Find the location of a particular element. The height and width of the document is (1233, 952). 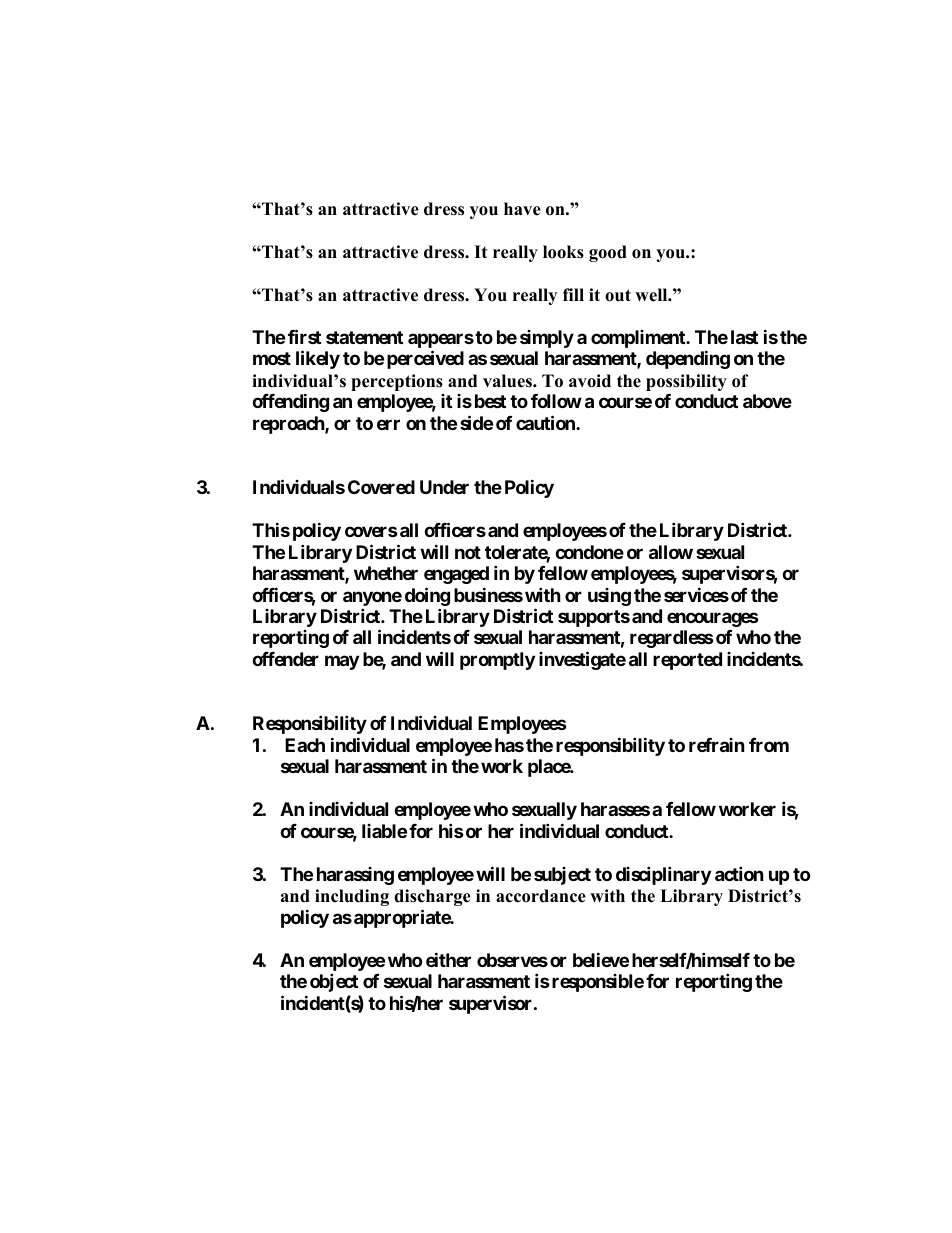

engaged is located at coordinates (456, 575).
